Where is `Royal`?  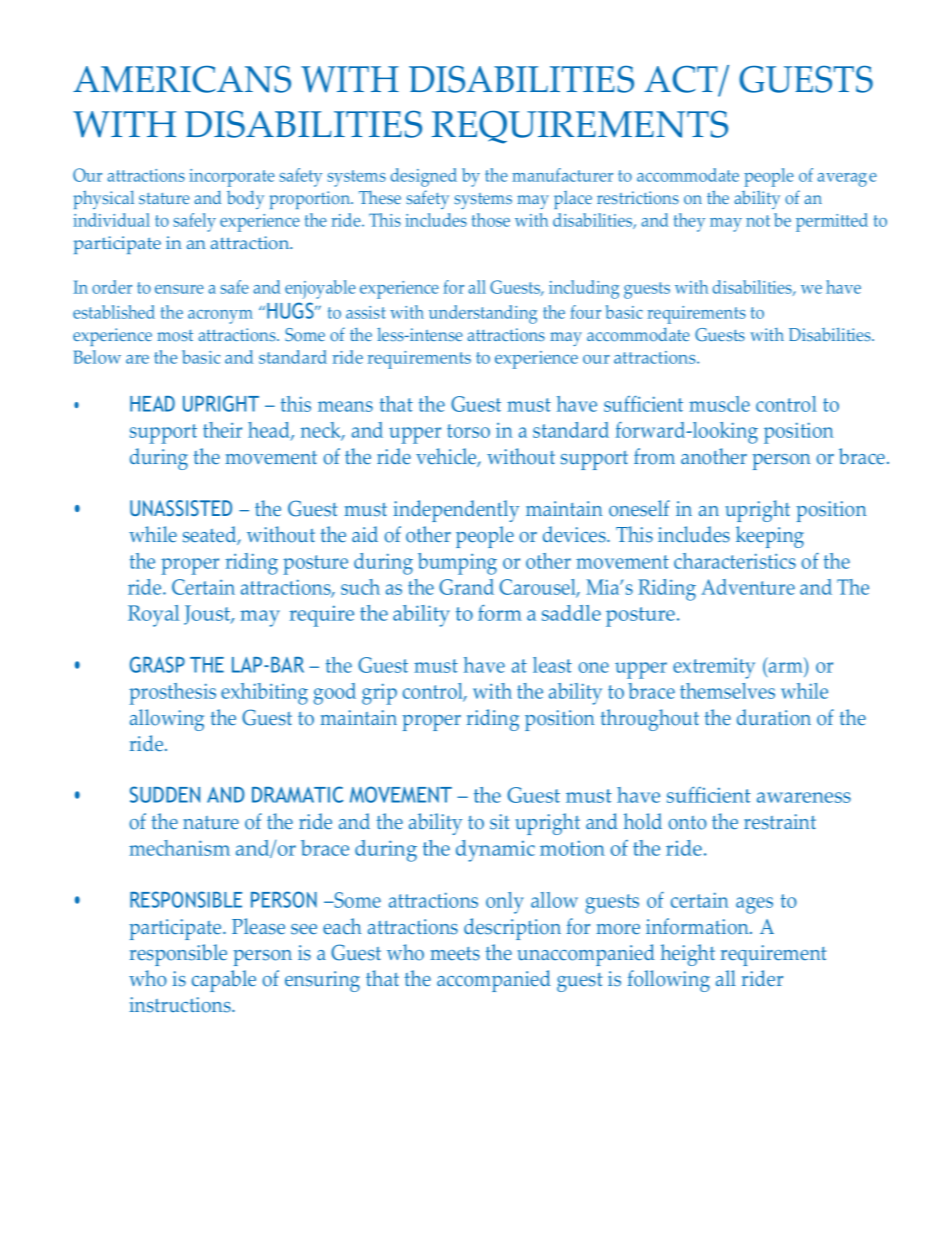 Royal is located at coordinates (153, 616).
